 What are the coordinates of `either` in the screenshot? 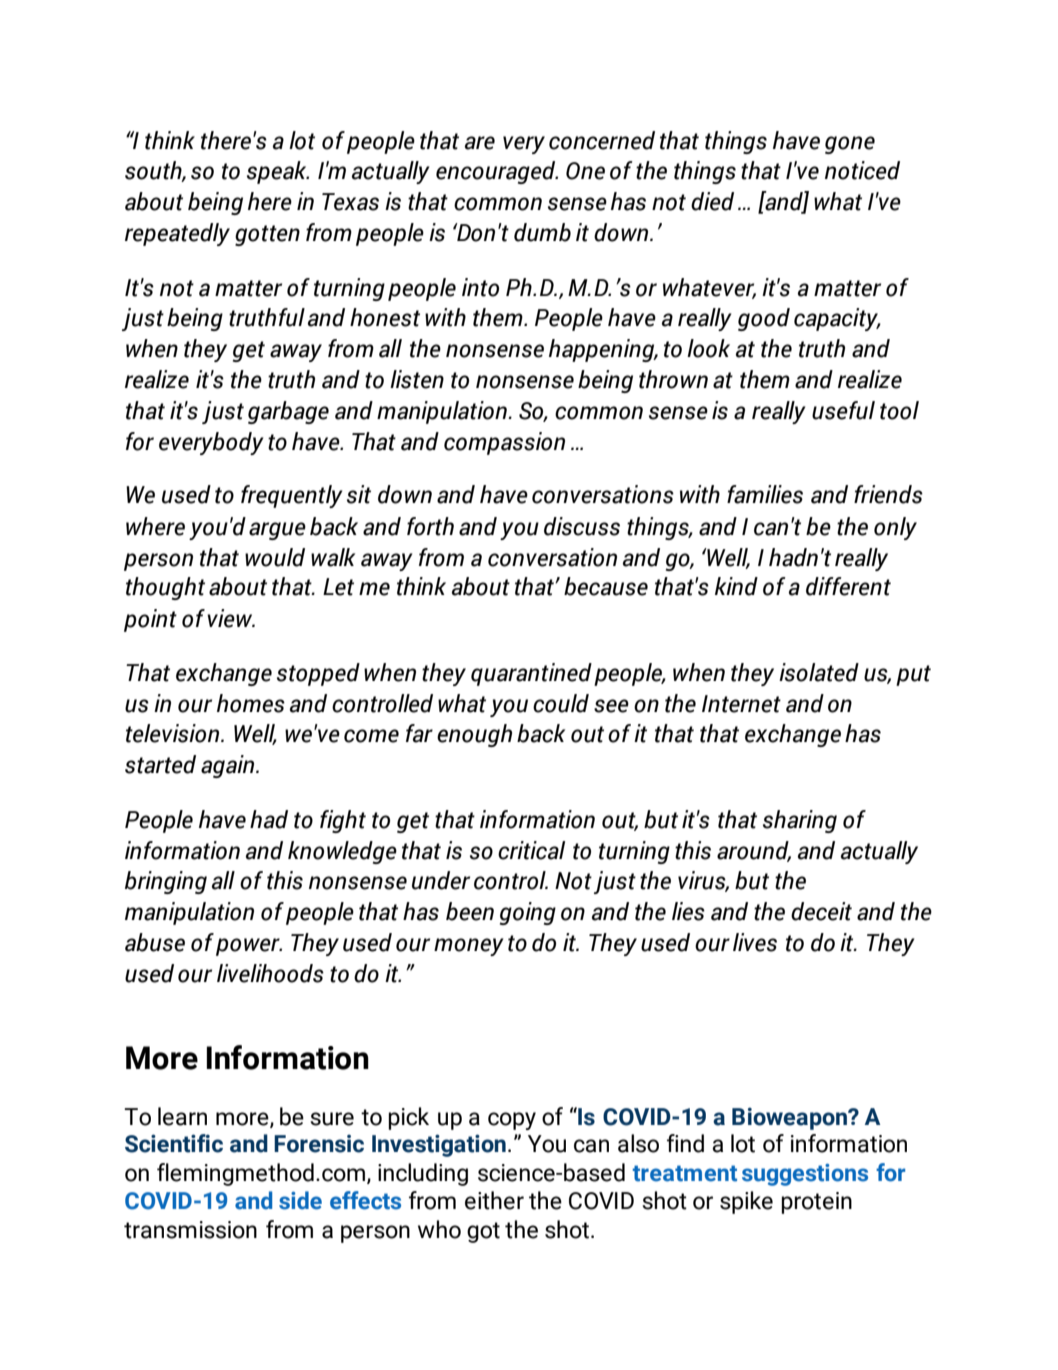 It's located at (494, 1200).
